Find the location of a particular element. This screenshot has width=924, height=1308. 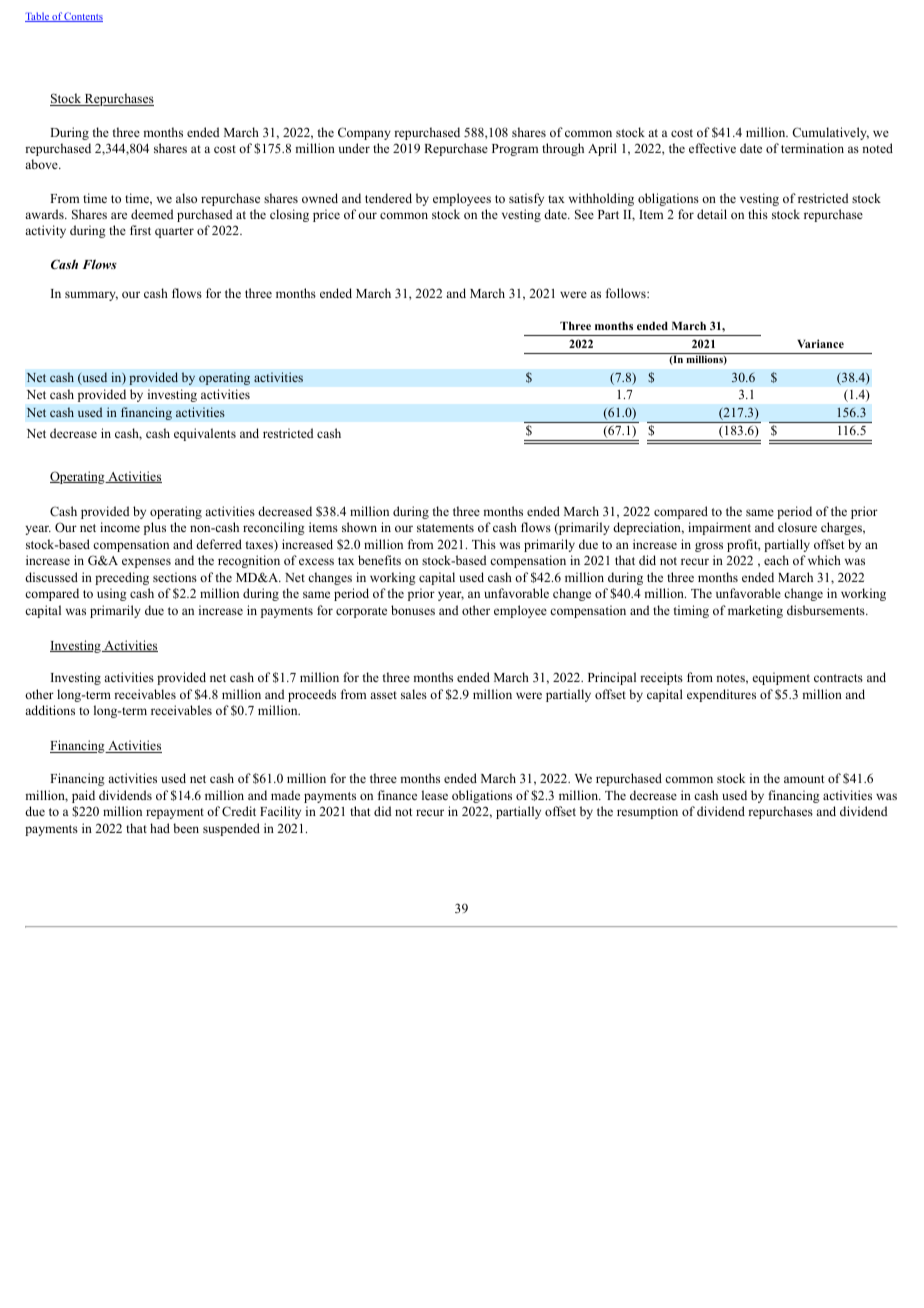

Contents is located at coordinates (83, 17).
